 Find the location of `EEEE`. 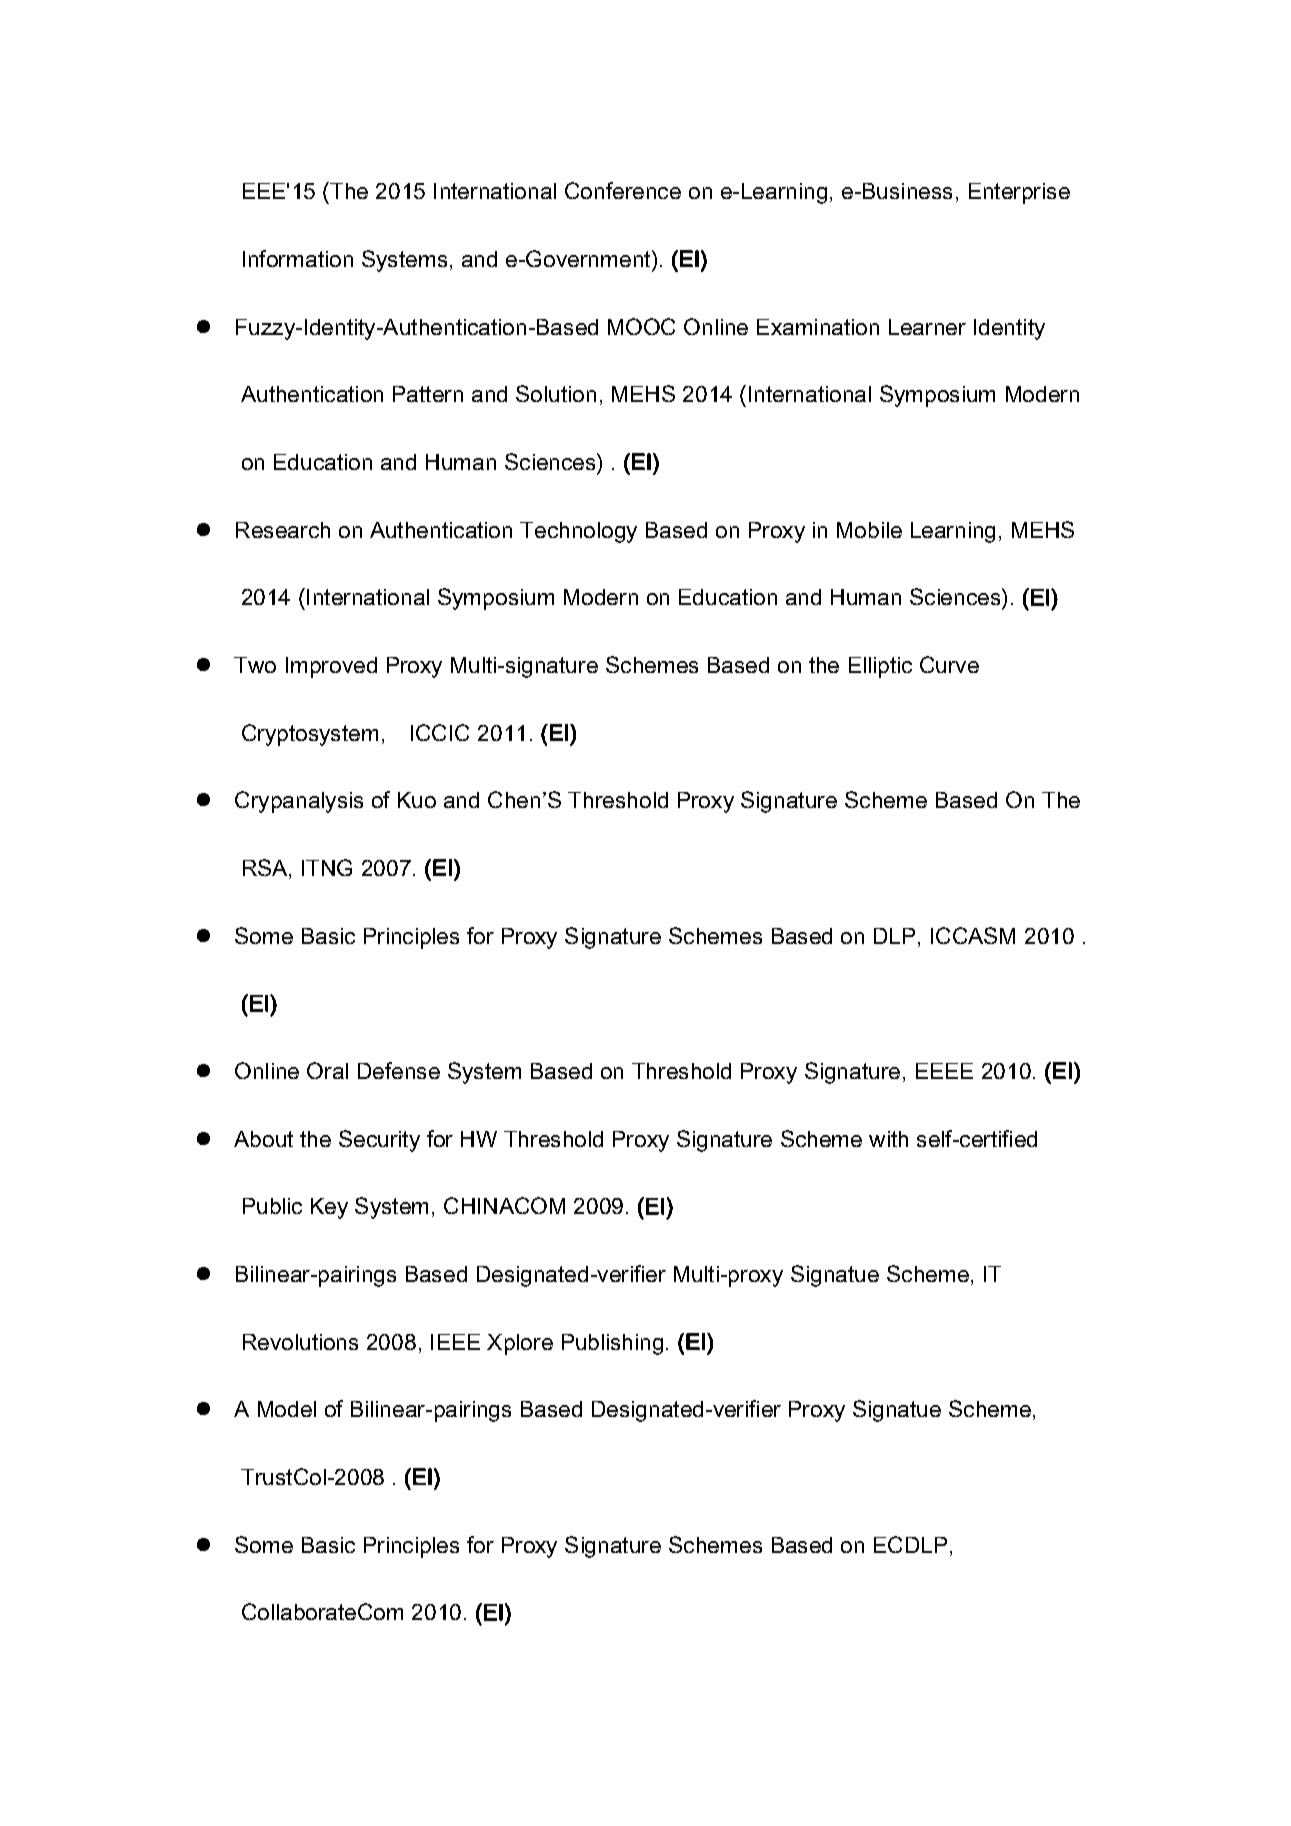

EEEE is located at coordinates (944, 1071).
